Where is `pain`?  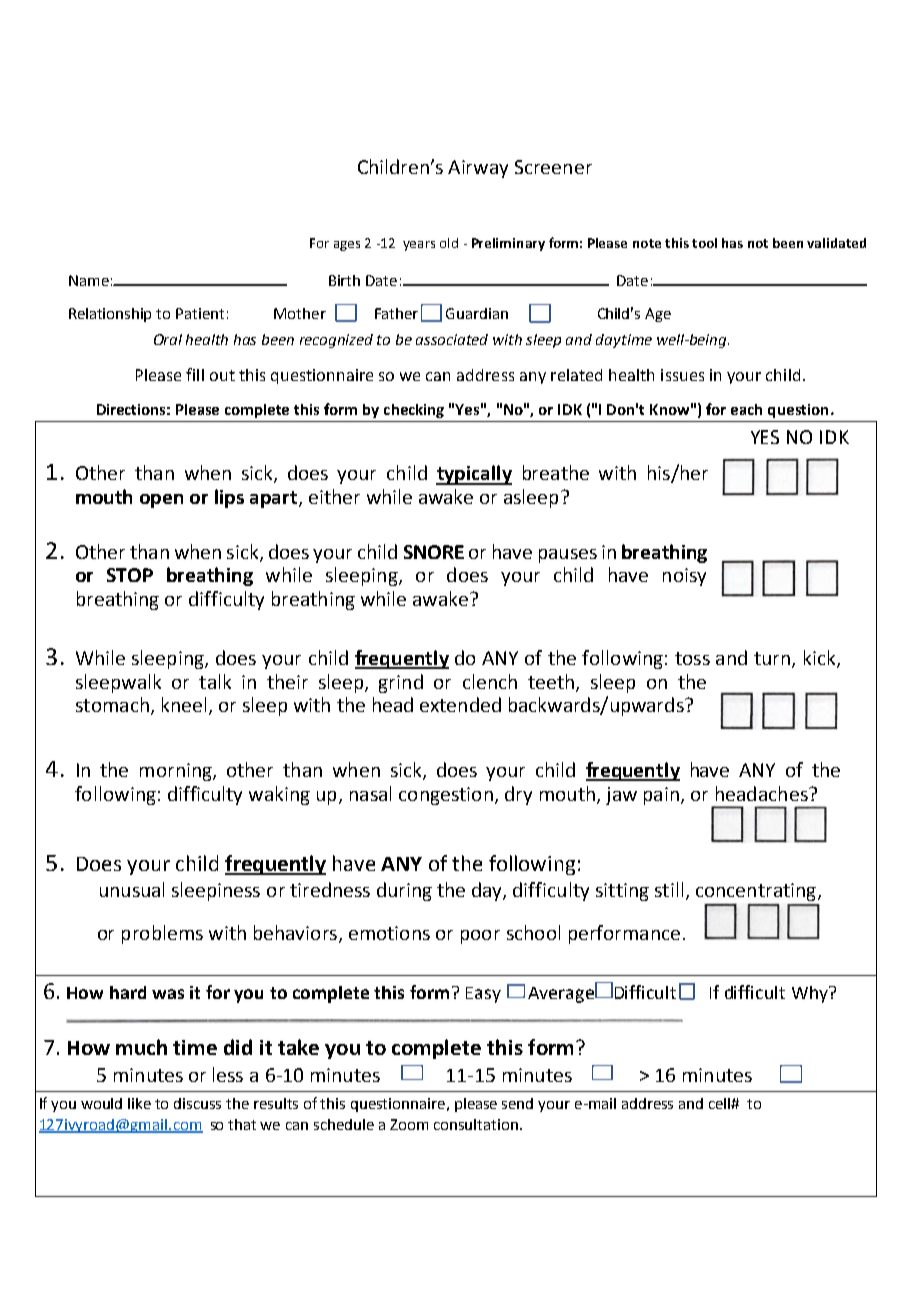
pain is located at coordinates (661, 796).
